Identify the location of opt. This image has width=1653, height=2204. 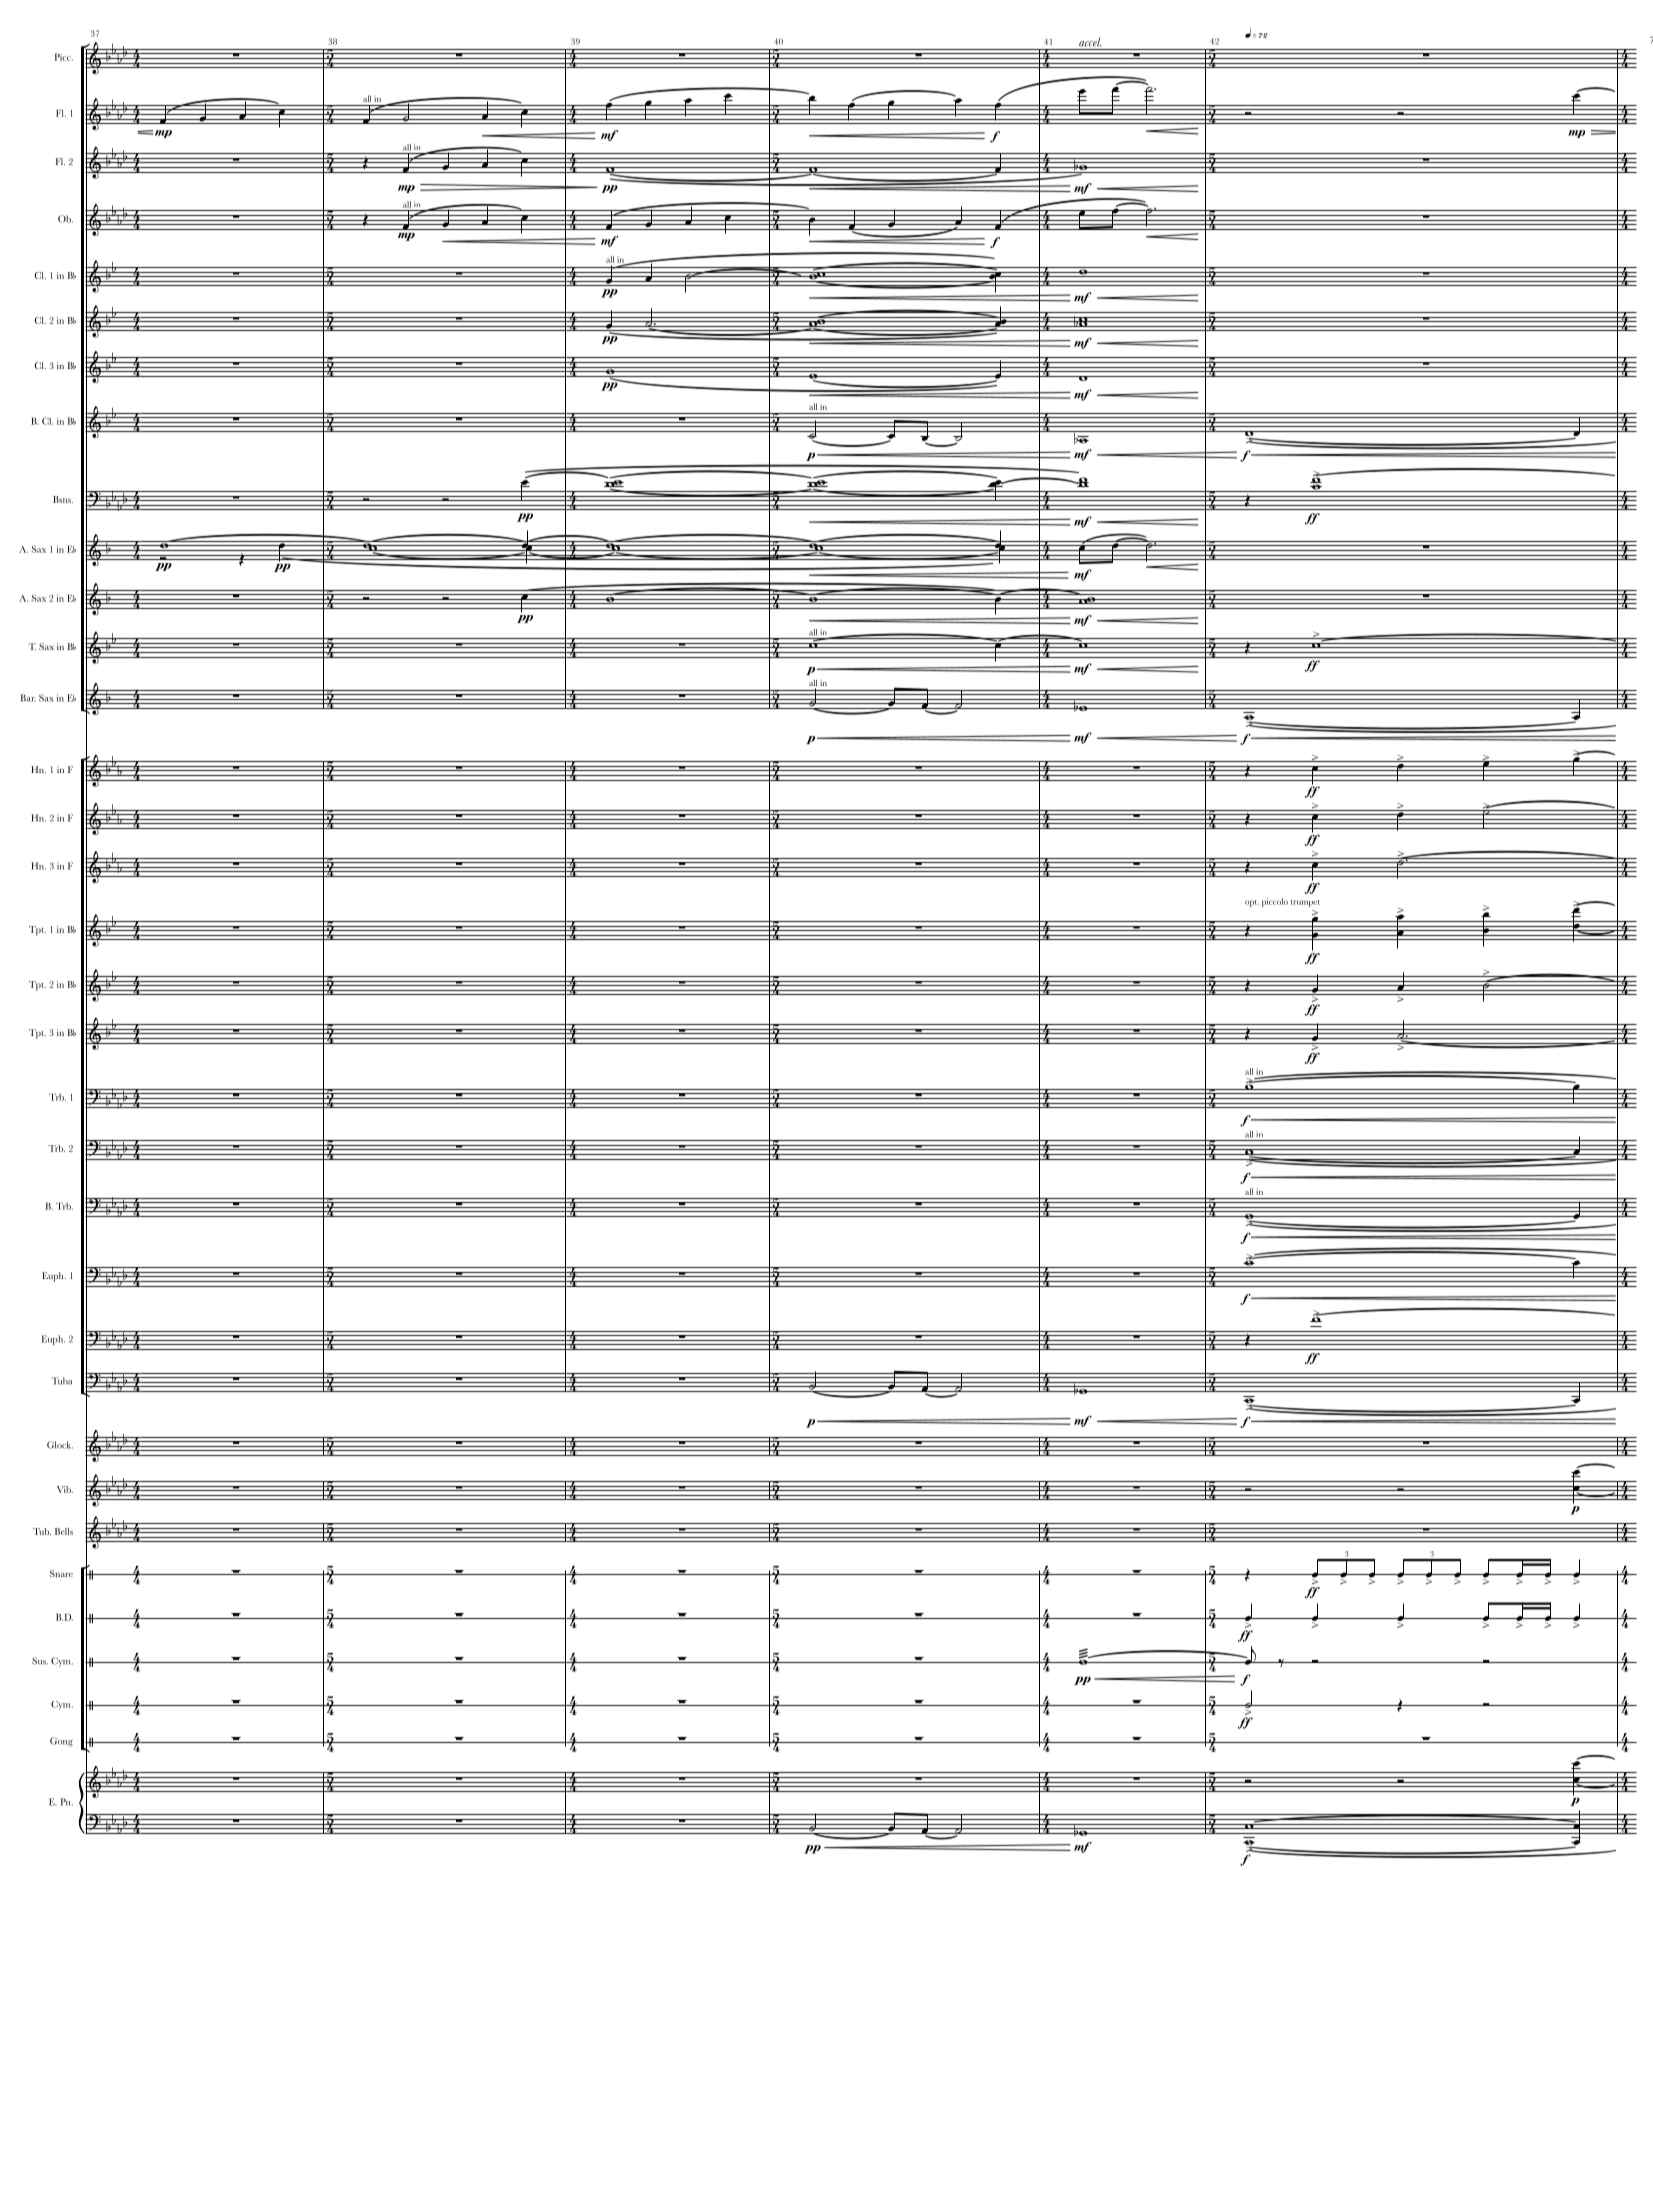
(1252, 903).
